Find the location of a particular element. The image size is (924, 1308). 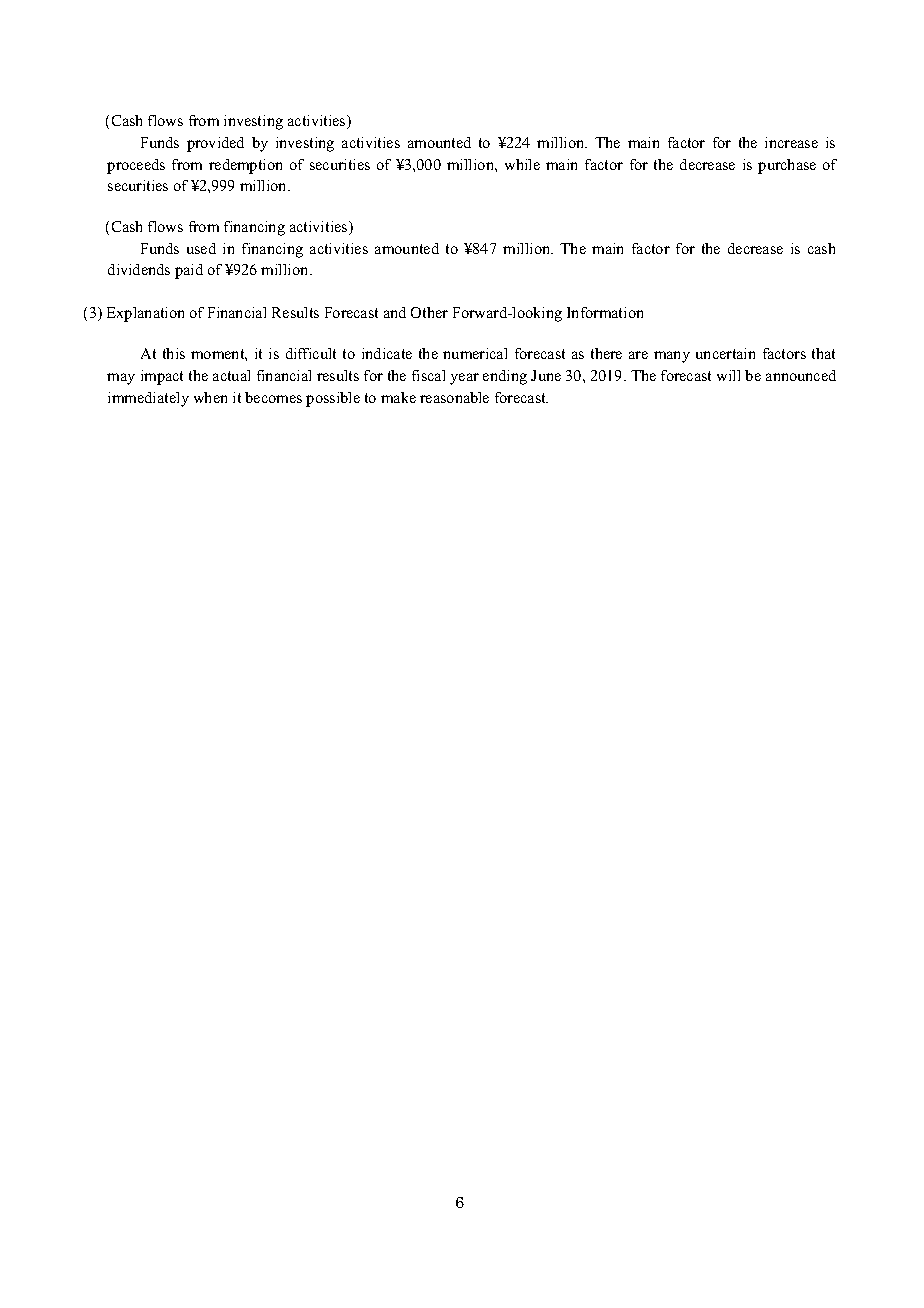

reasonable is located at coordinates (454, 397).
